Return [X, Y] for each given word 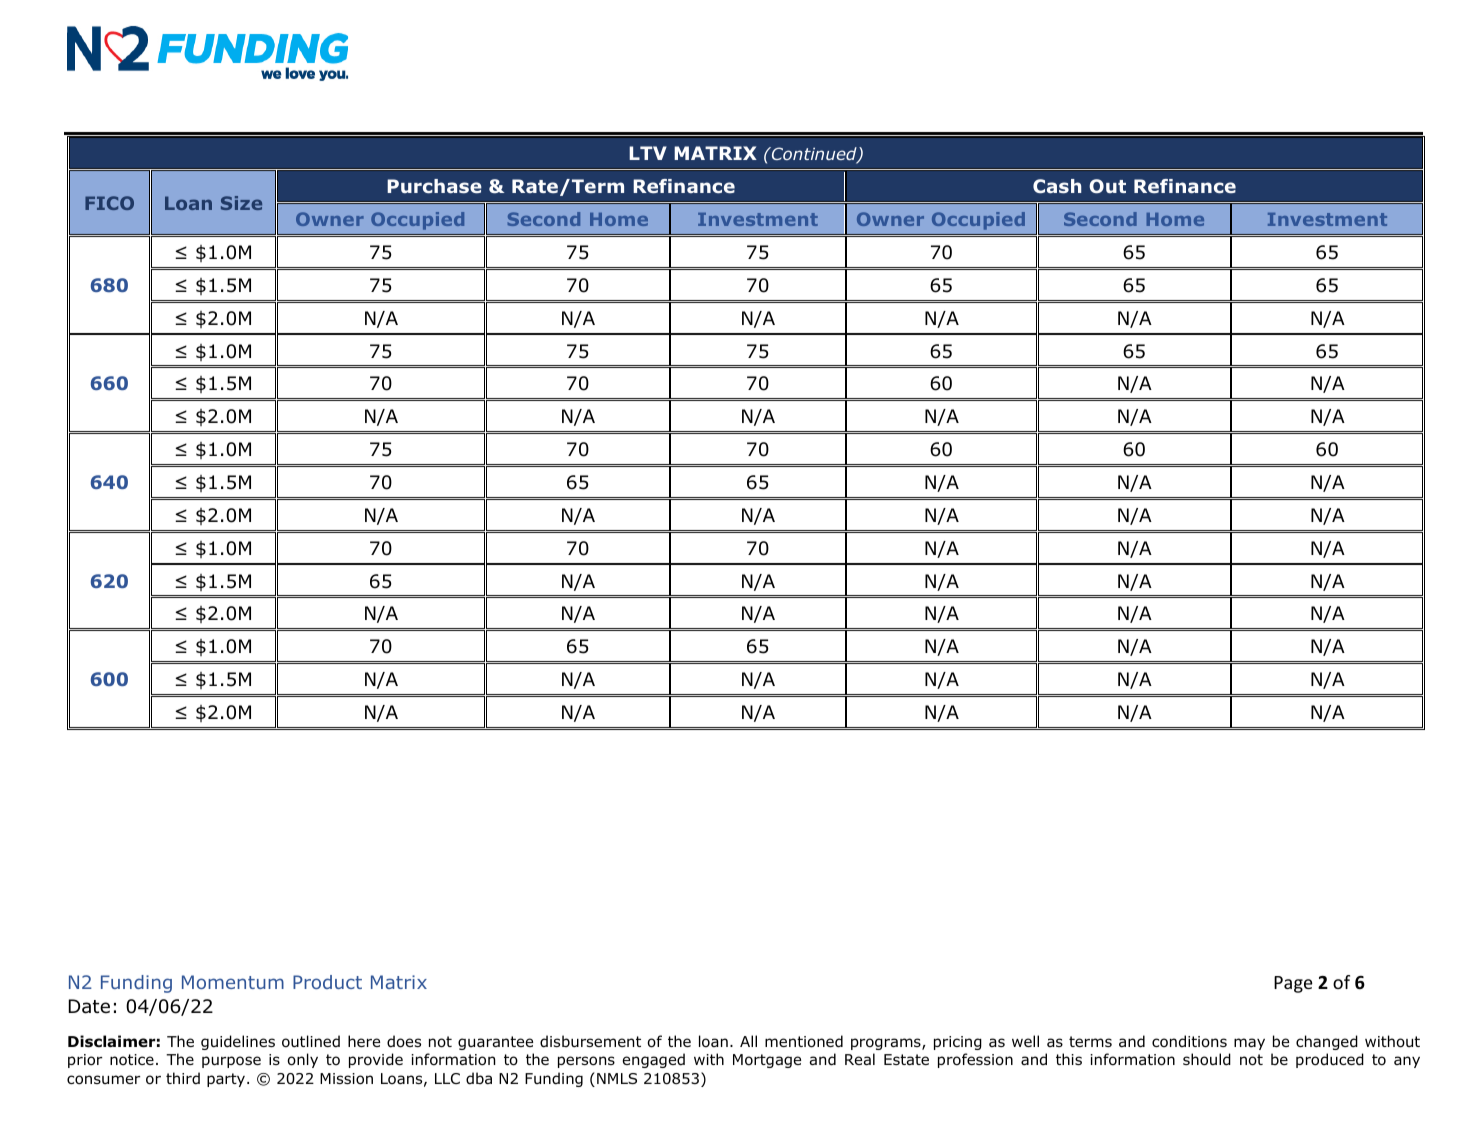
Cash [1057, 186]
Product [327, 982]
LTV [648, 153]
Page [1293, 984]
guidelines [238, 1042]
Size [241, 203]
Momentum [233, 982]
